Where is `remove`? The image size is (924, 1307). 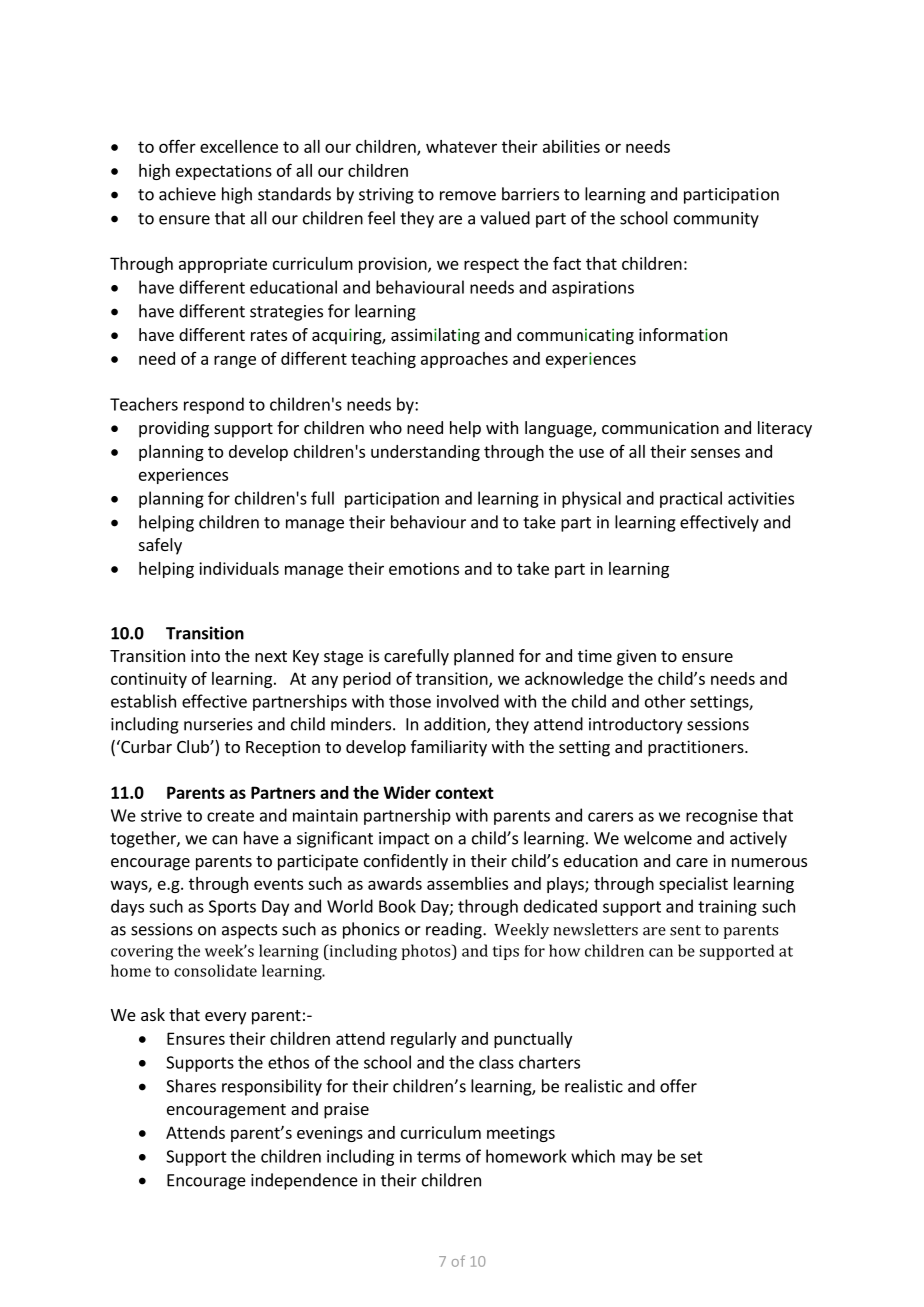
remove is located at coordinates (468, 196).
